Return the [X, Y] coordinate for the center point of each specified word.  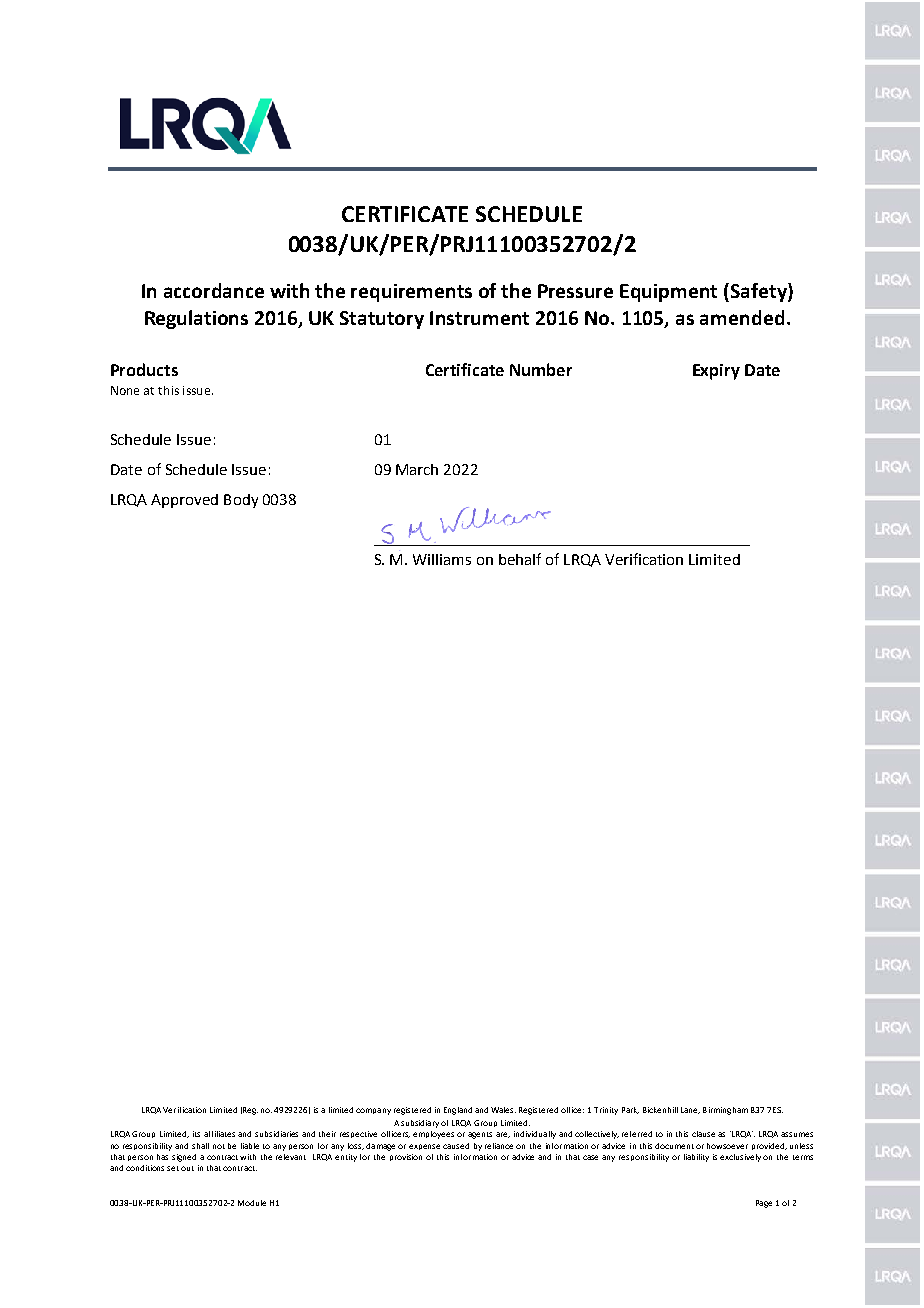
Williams [442, 559]
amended [742, 317]
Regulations [196, 319]
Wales [503, 1110]
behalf [520, 559]
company [373, 1111]
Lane [690, 1110]
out [187, 1168]
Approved [184, 501]
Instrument [479, 318]
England [458, 1111]
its [196, 1134]
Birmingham [725, 1111]
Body [241, 501]
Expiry [716, 372]
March [417, 469]
